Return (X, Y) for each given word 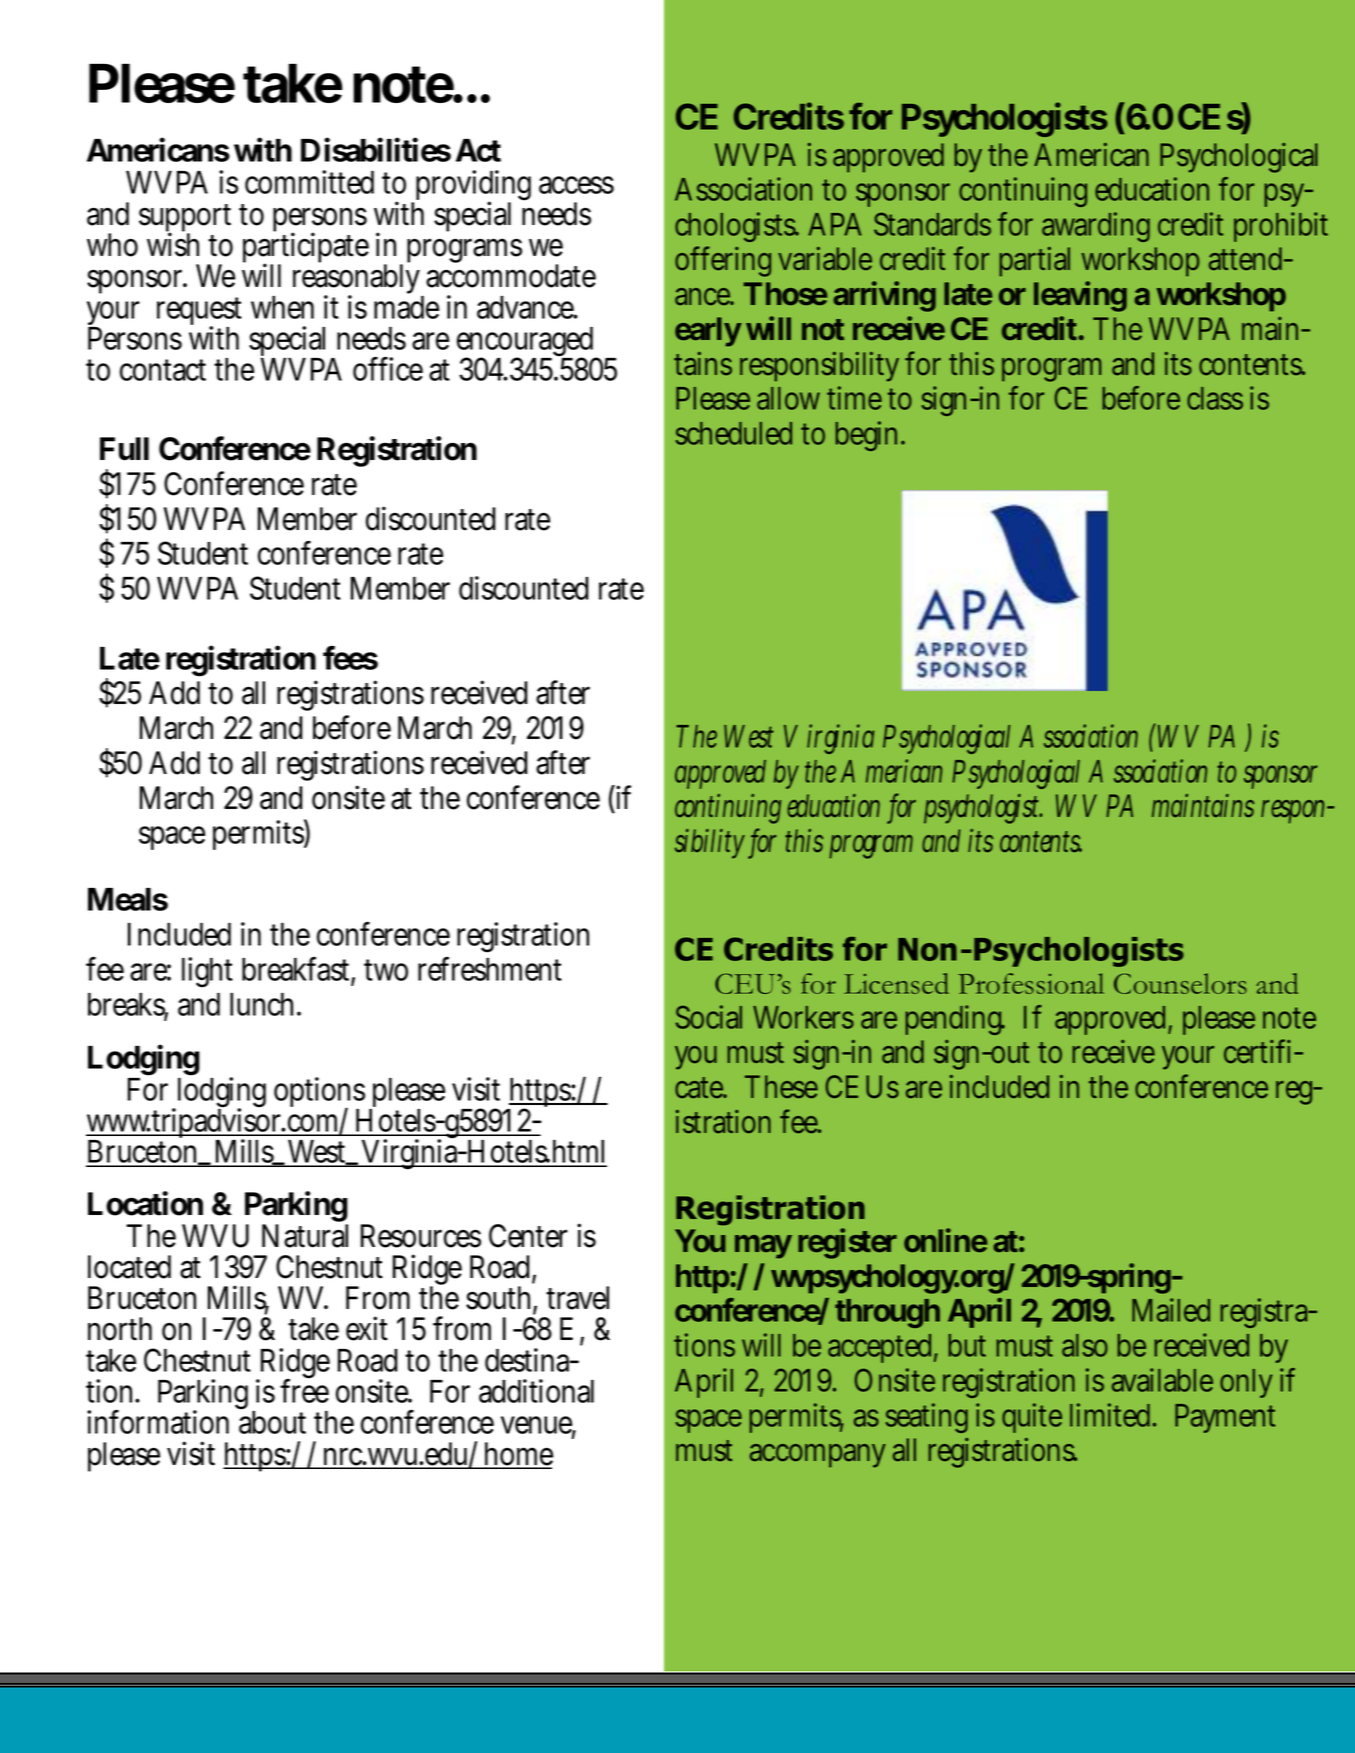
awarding (1096, 227)
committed (309, 182)
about (272, 1421)
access (576, 185)
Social (708, 1017)
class (1215, 398)
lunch (264, 1004)
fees (350, 658)
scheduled (734, 433)
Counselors (1180, 983)
